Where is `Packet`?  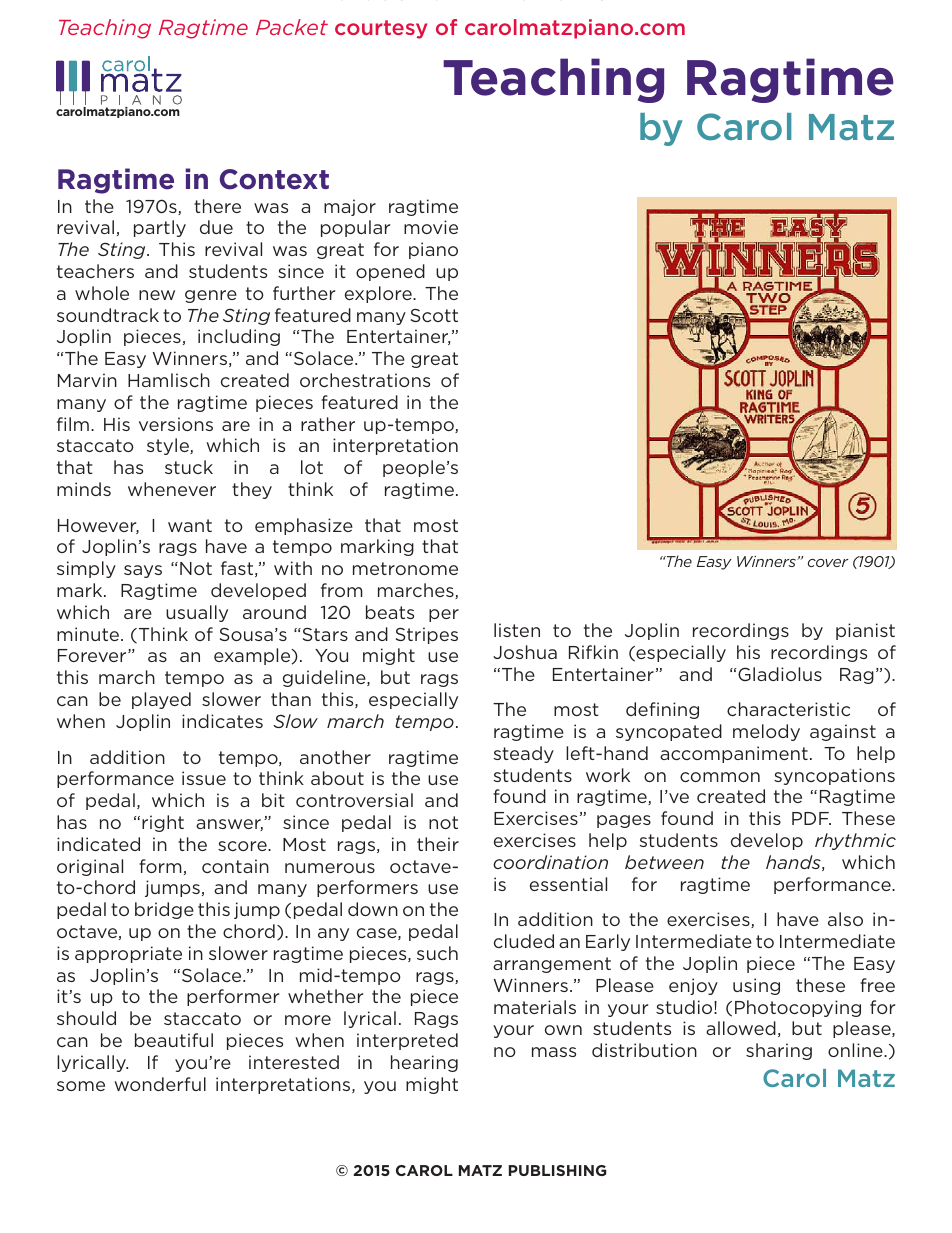
Packet is located at coordinates (292, 27).
